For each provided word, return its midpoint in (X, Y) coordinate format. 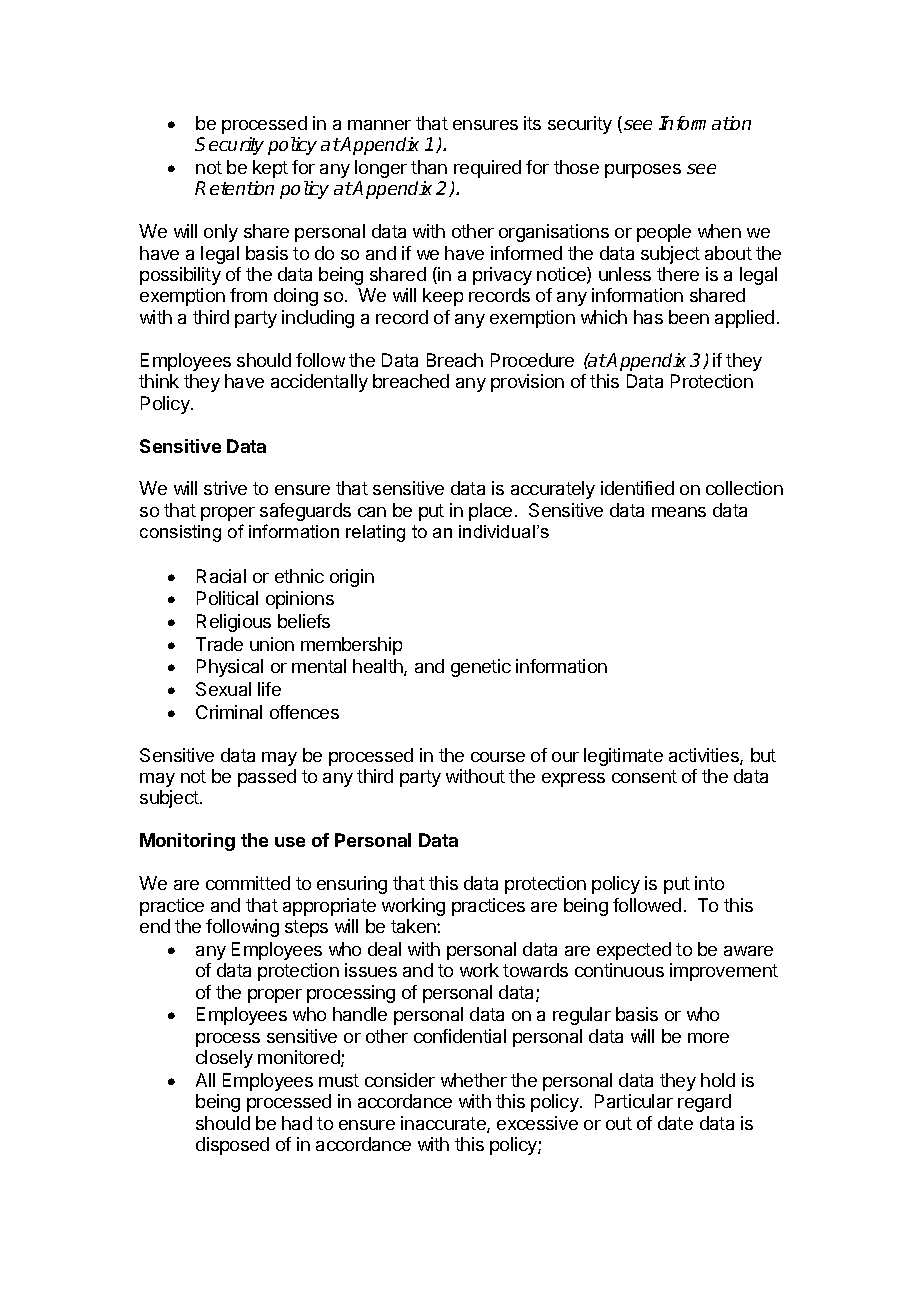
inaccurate (444, 1124)
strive (225, 488)
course (498, 757)
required (487, 169)
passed (267, 778)
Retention (234, 188)
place (490, 512)
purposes (643, 171)
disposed (232, 1146)
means (679, 512)
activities (705, 756)
